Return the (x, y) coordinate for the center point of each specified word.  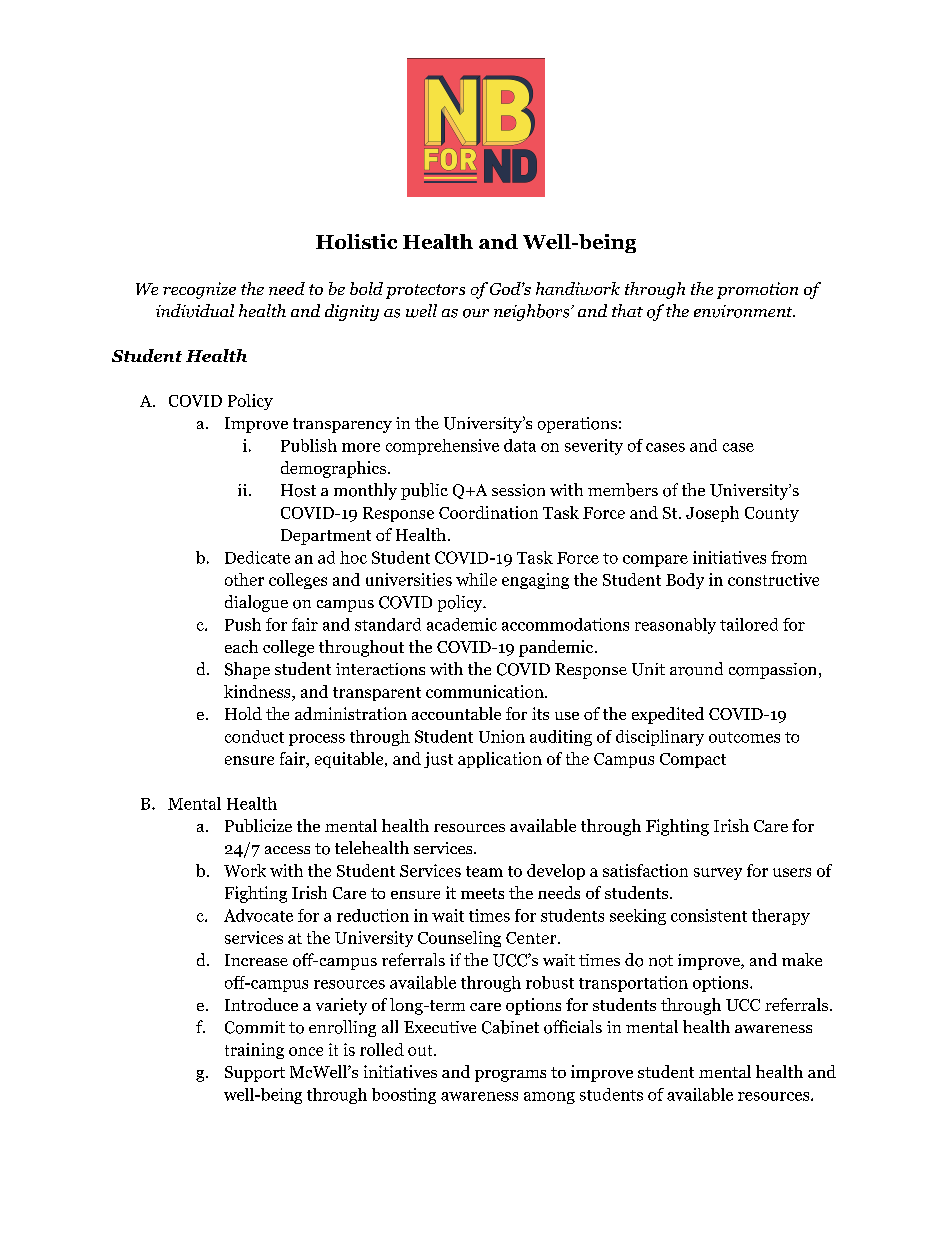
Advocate (258, 915)
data (520, 445)
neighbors (533, 312)
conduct (254, 736)
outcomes (744, 737)
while (476, 579)
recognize (199, 290)
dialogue (256, 603)
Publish (309, 445)
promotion (757, 290)
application (500, 760)
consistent (709, 915)
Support (255, 1074)
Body (685, 581)
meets (482, 893)
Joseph (712, 514)
